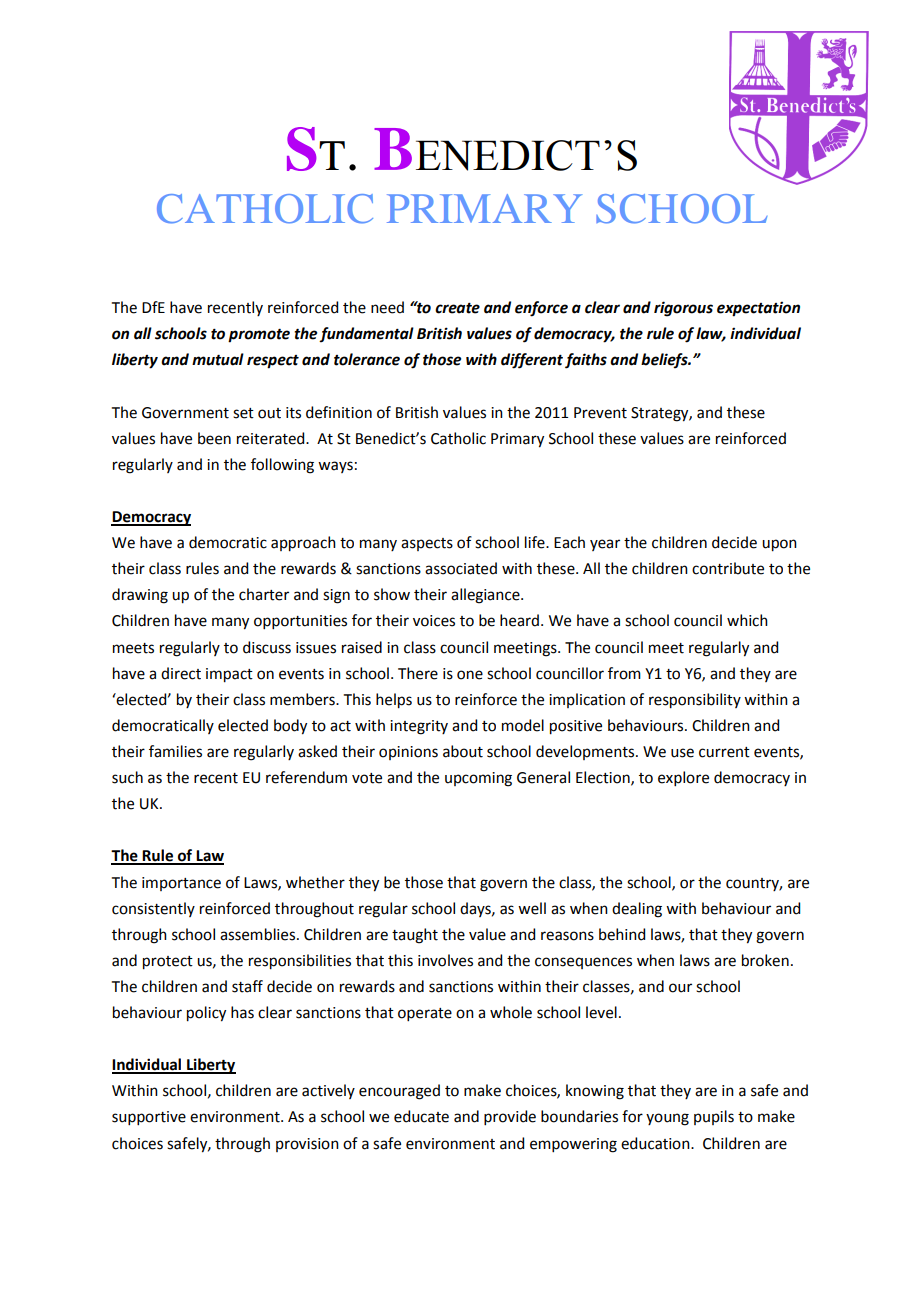 The width and height of the screenshot is (924, 1308). What do you see at coordinates (714, 1117) in the screenshot?
I see `pupils` at bounding box center [714, 1117].
